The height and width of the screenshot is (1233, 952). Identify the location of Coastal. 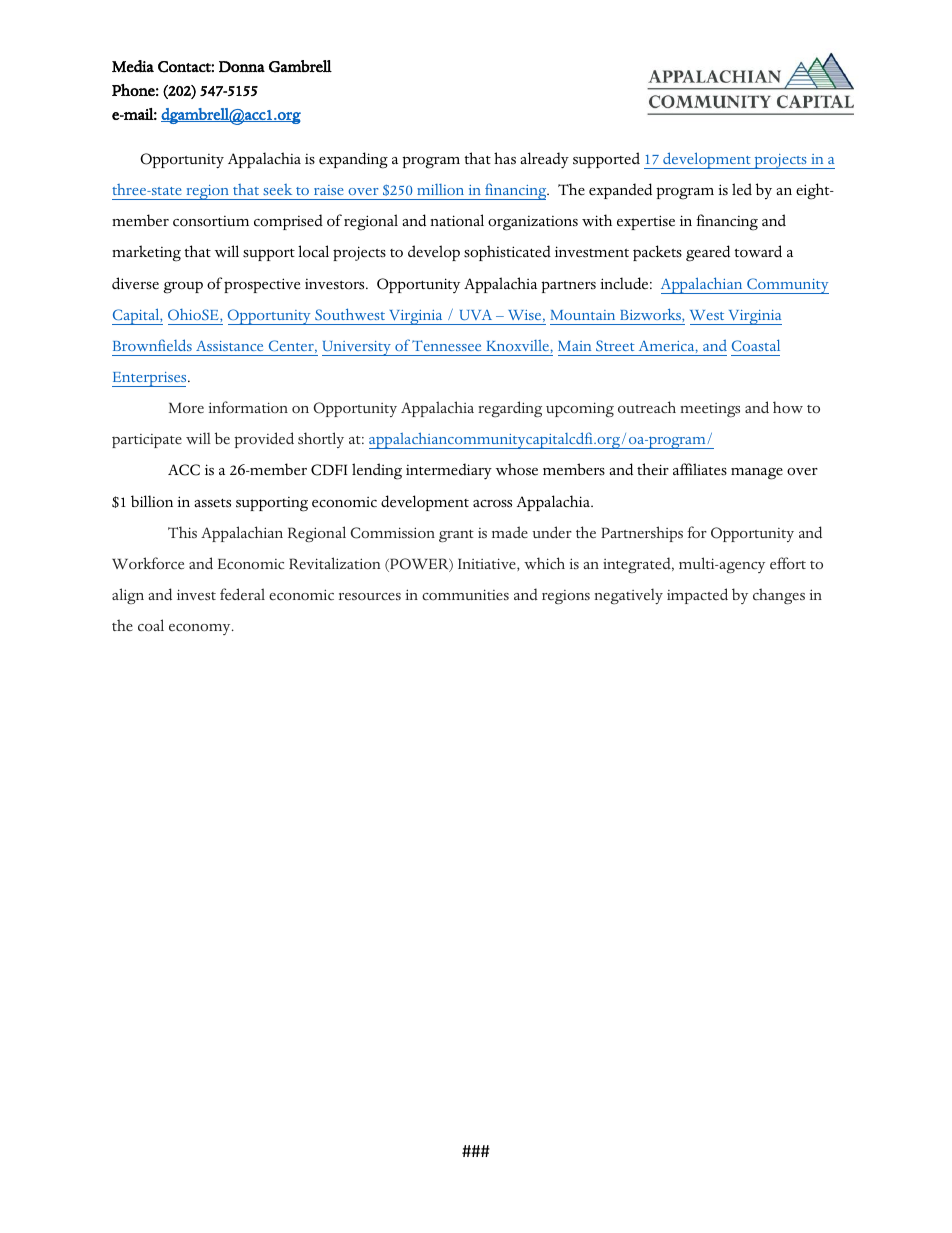
(756, 345).
